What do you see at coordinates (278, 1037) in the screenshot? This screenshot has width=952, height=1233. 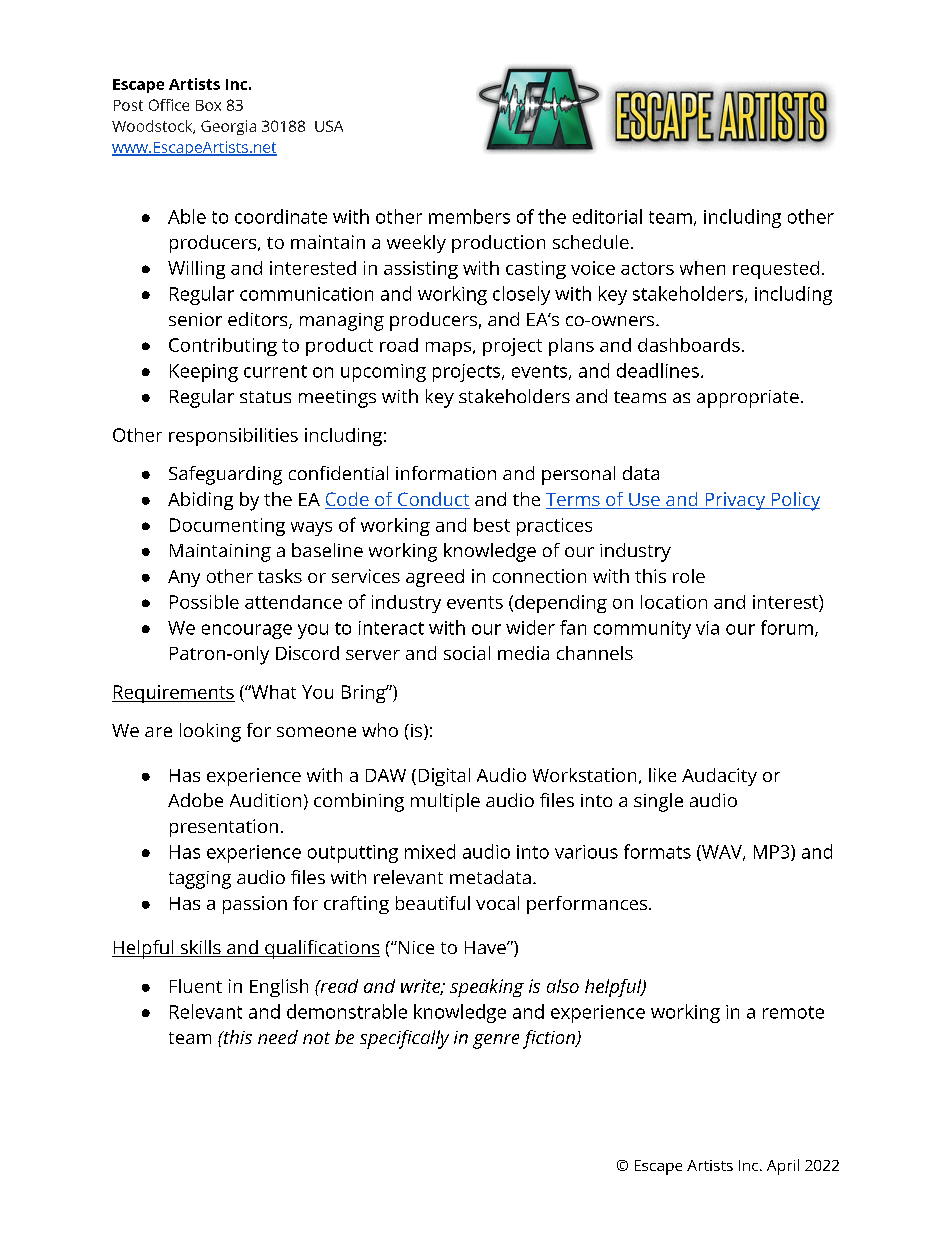 I see `need` at bounding box center [278, 1037].
